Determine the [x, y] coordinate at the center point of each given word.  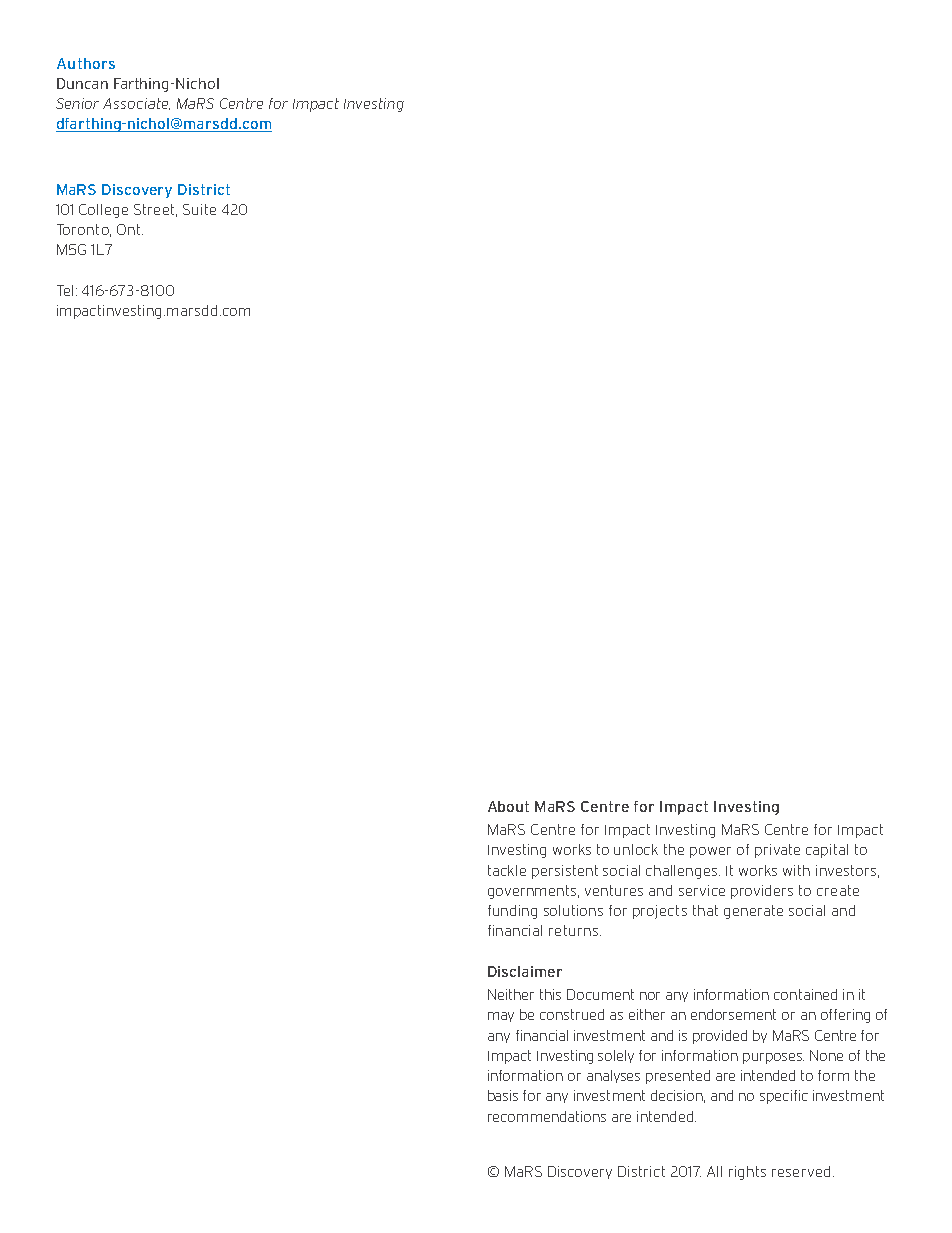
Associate [136, 104]
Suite [199, 209]
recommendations [547, 1116]
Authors [86, 63]
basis [503, 1095]
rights [747, 1173]
